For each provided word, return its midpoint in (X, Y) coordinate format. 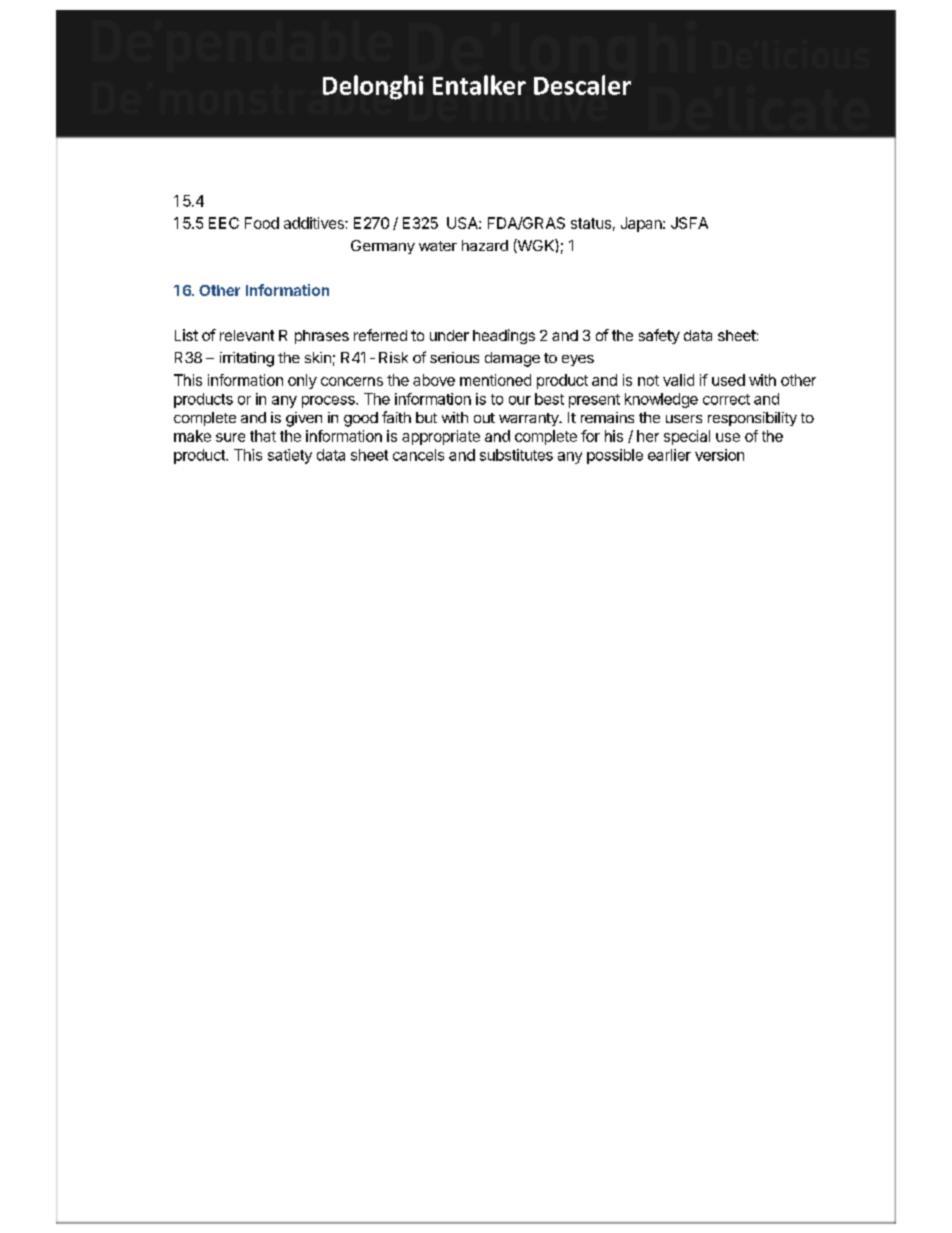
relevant (247, 335)
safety (659, 336)
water (438, 246)
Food (262, 223)
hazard (485, 245)
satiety (290, 456)
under (449, 335)
